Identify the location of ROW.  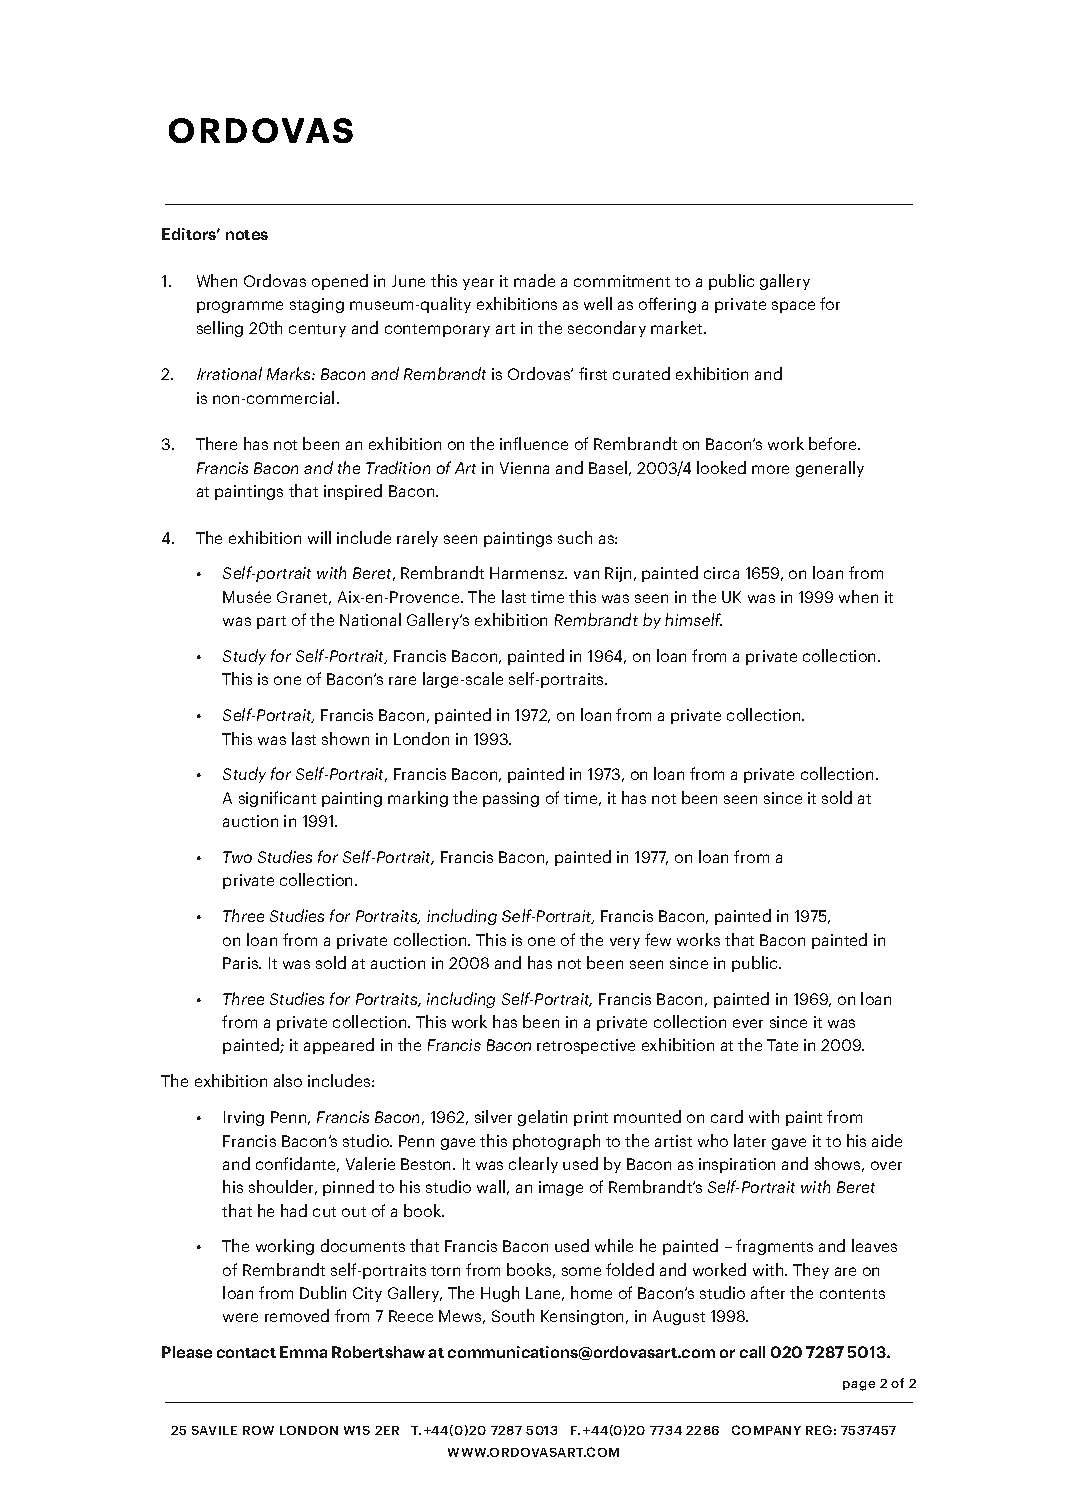
(258, 1430).
